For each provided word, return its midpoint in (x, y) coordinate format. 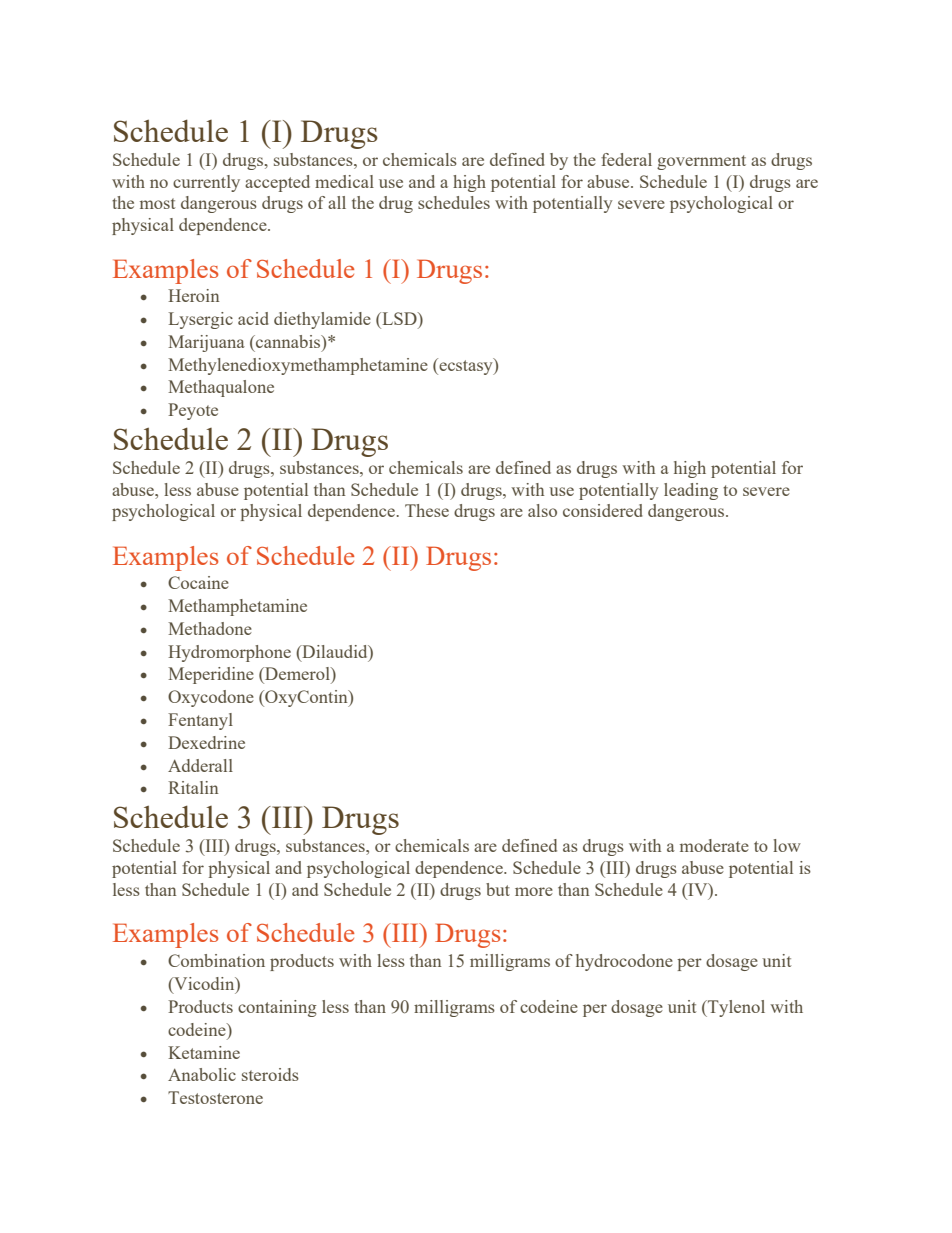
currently (206, 183)
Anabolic (202, 1074)
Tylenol (735, 1008)
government (701, 162)
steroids (270, 1074)
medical (344, 181)
